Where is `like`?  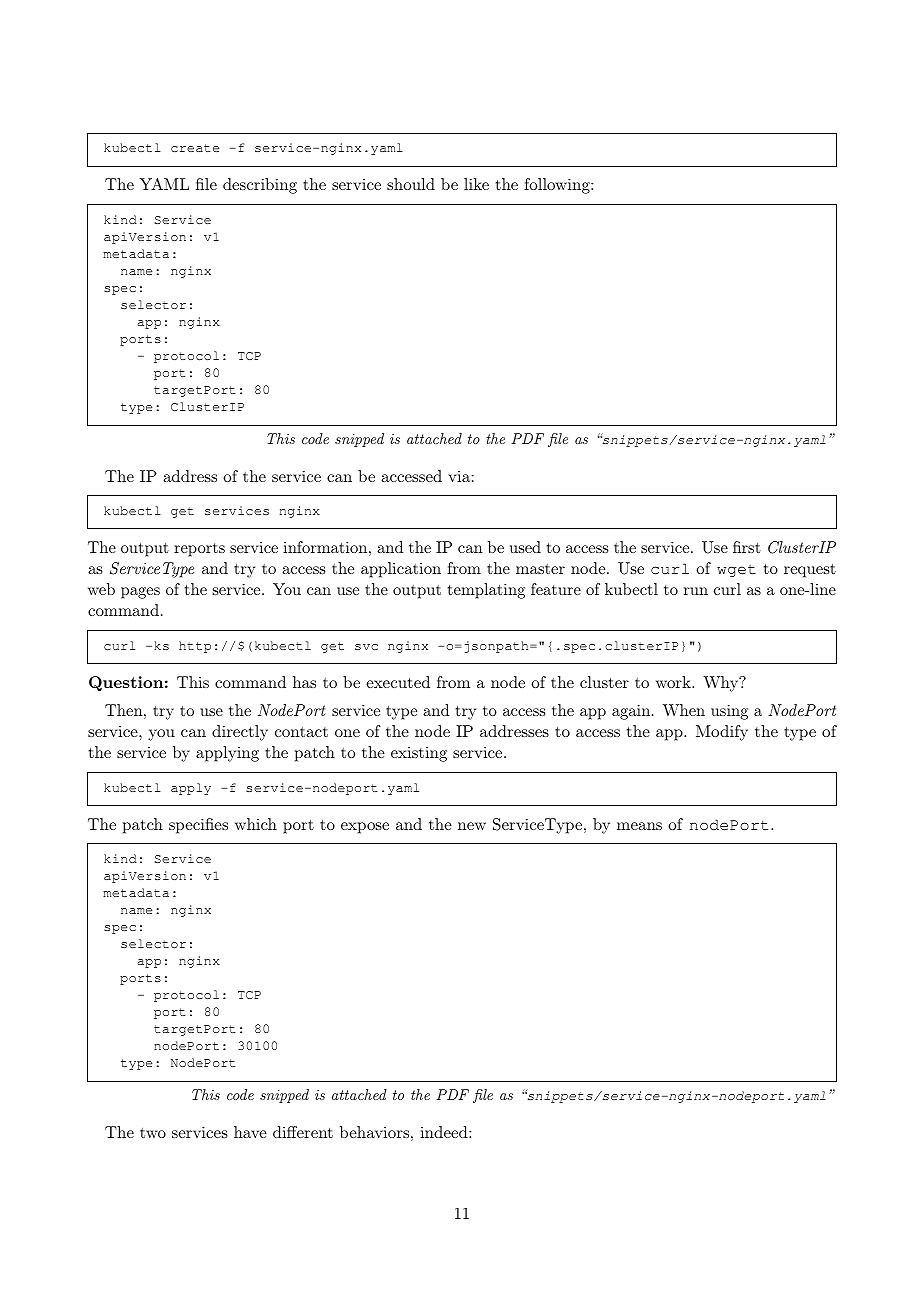
like is located at coordinates (476, 184).
